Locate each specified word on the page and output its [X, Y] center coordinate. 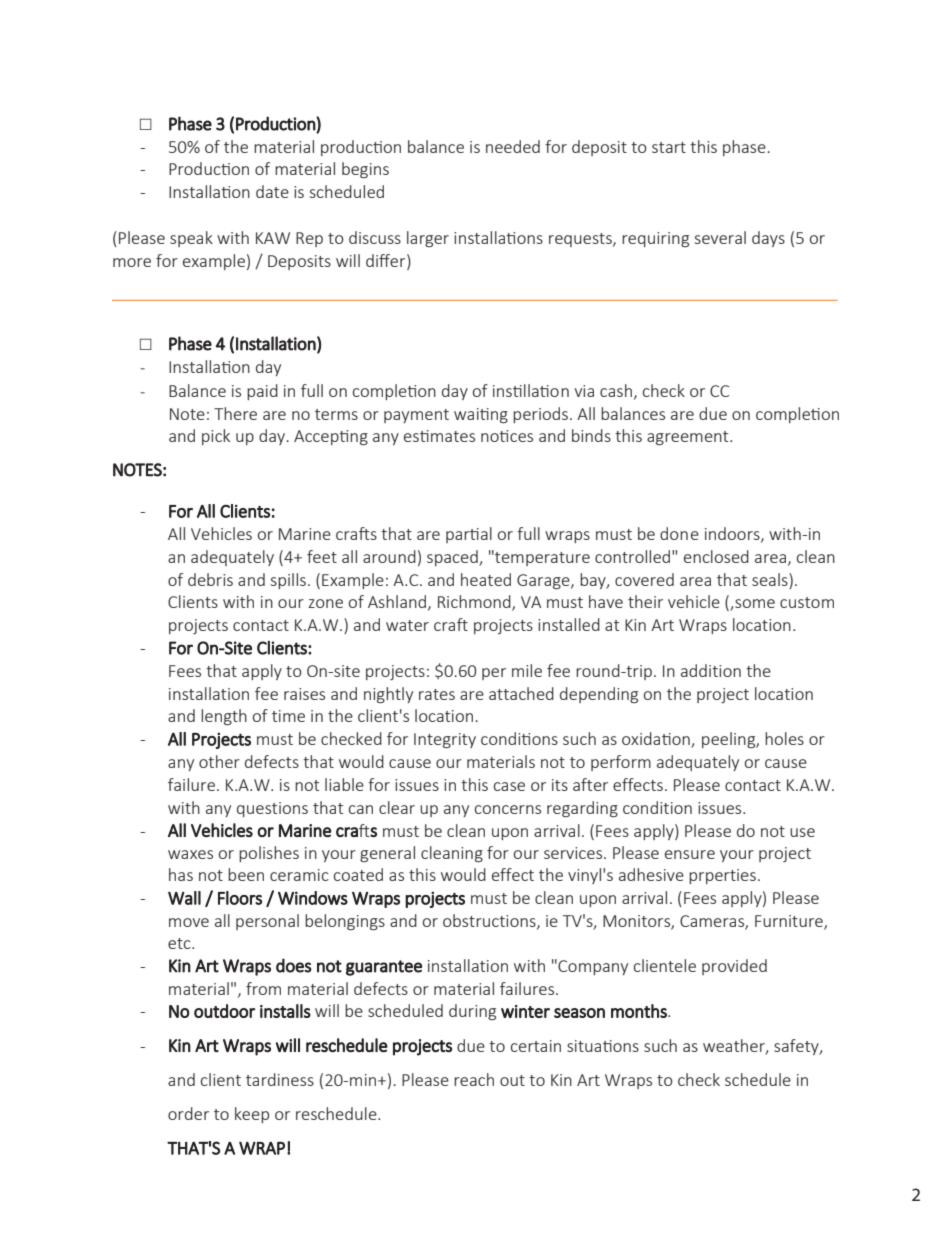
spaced [453, 558]
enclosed [716, 556]
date [272, 191]
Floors [240, 898]
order [188, 1113]
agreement [689, 438]
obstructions [490, 921]
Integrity [445, 741]
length [224, 717]
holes [784, 738]
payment [416, 416]
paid [262, 392]
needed [513, 146]
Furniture [790, 922]
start [669, 147]
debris [210, 579]
